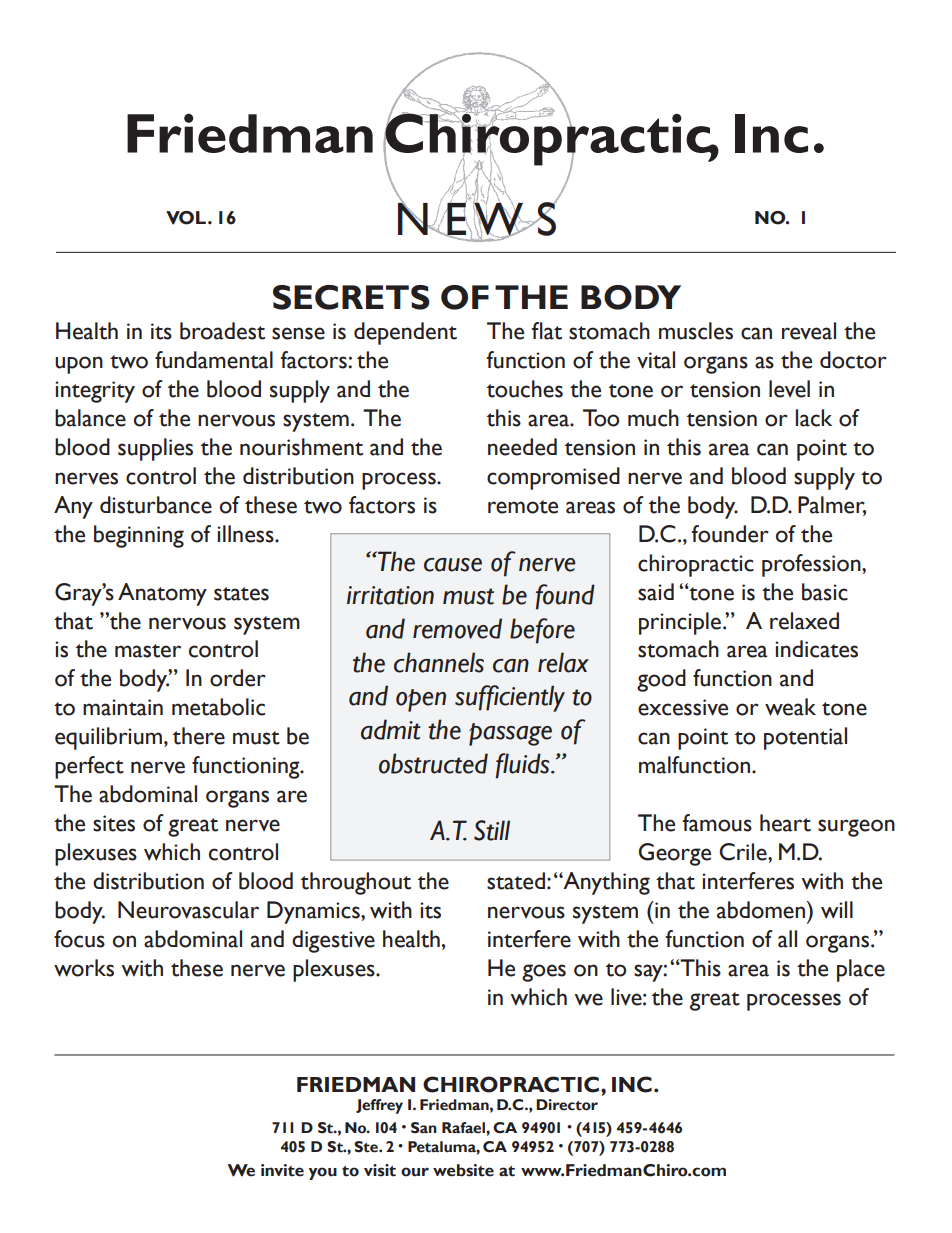 The width and height of the screenshot is (952, 1233). What do you see at coordinates (405, 333) in the screenshot?
I see `dependent` at bounding box center [405, 333].
